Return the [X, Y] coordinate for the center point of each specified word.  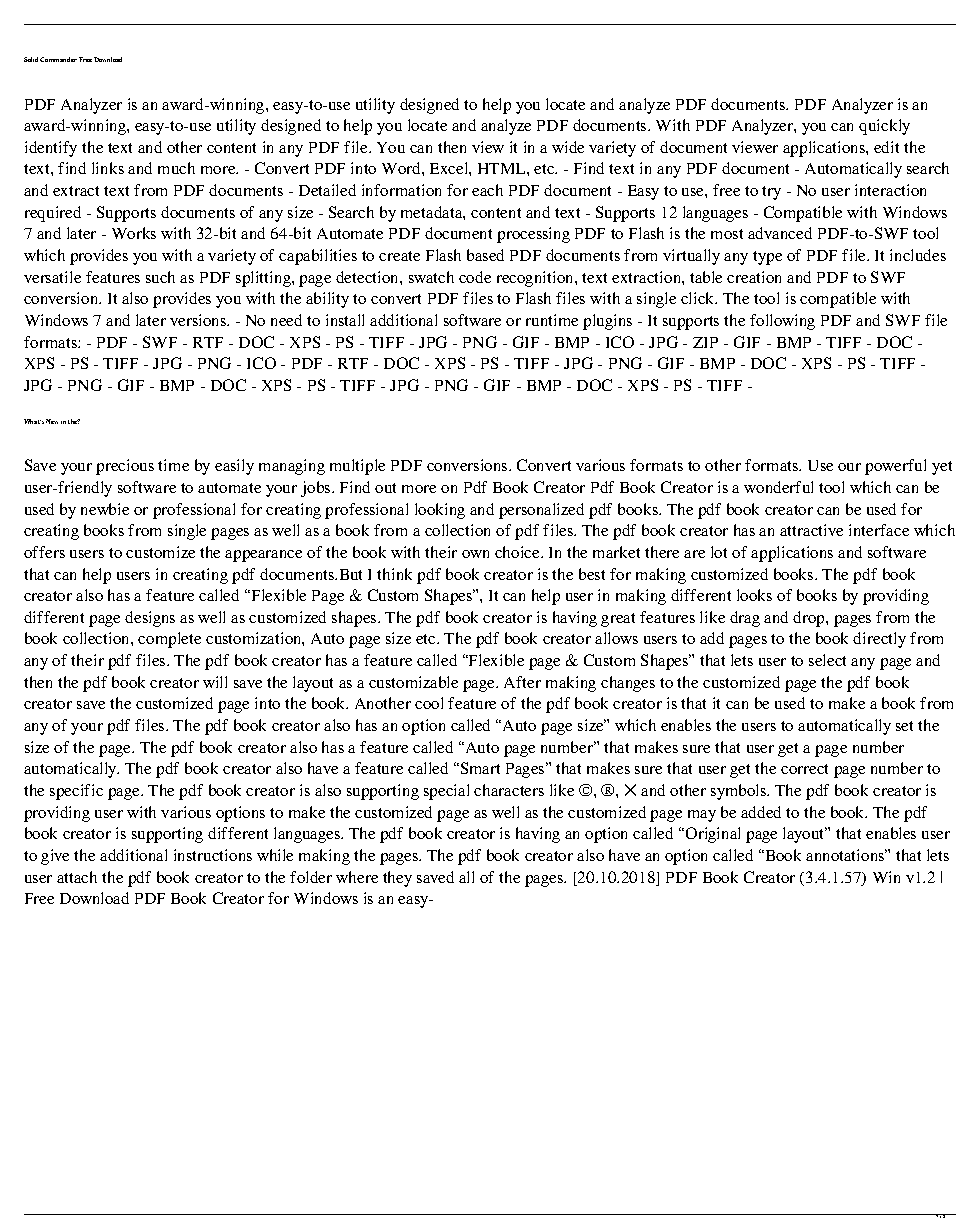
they [397, 879]
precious [125, 467]
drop [810, 619]
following [782, 322]
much [176, 168]
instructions [213, 855]
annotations [846, 855]
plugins [607, 322]
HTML [503, 168]
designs [150, 619]
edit [886, 147]
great [618, 620]
